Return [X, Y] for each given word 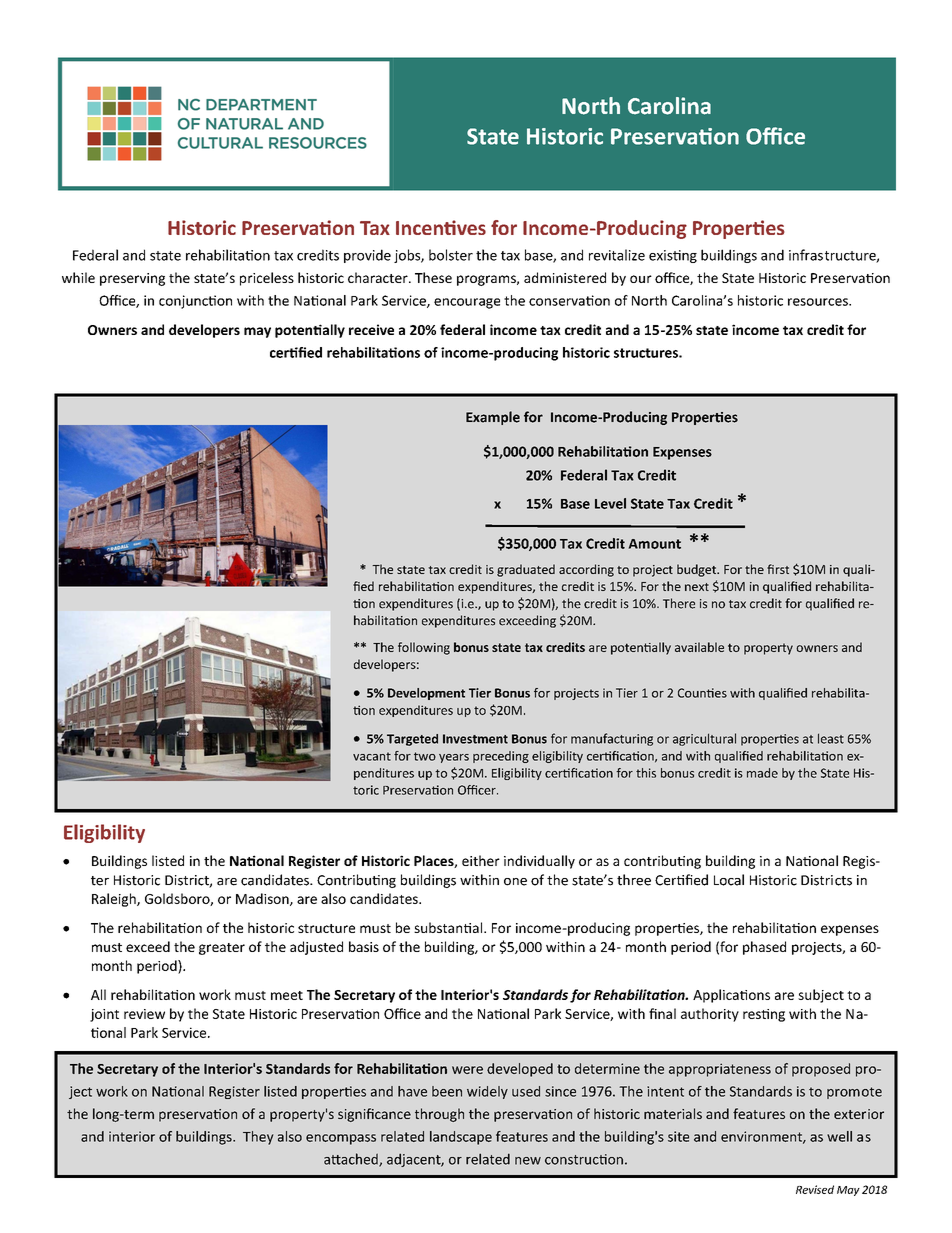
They [258, 1138]
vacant [372, 756]
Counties [702, 693]
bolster [451, 255]
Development [426, 694]
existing [673, 256]
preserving [132, 279]
